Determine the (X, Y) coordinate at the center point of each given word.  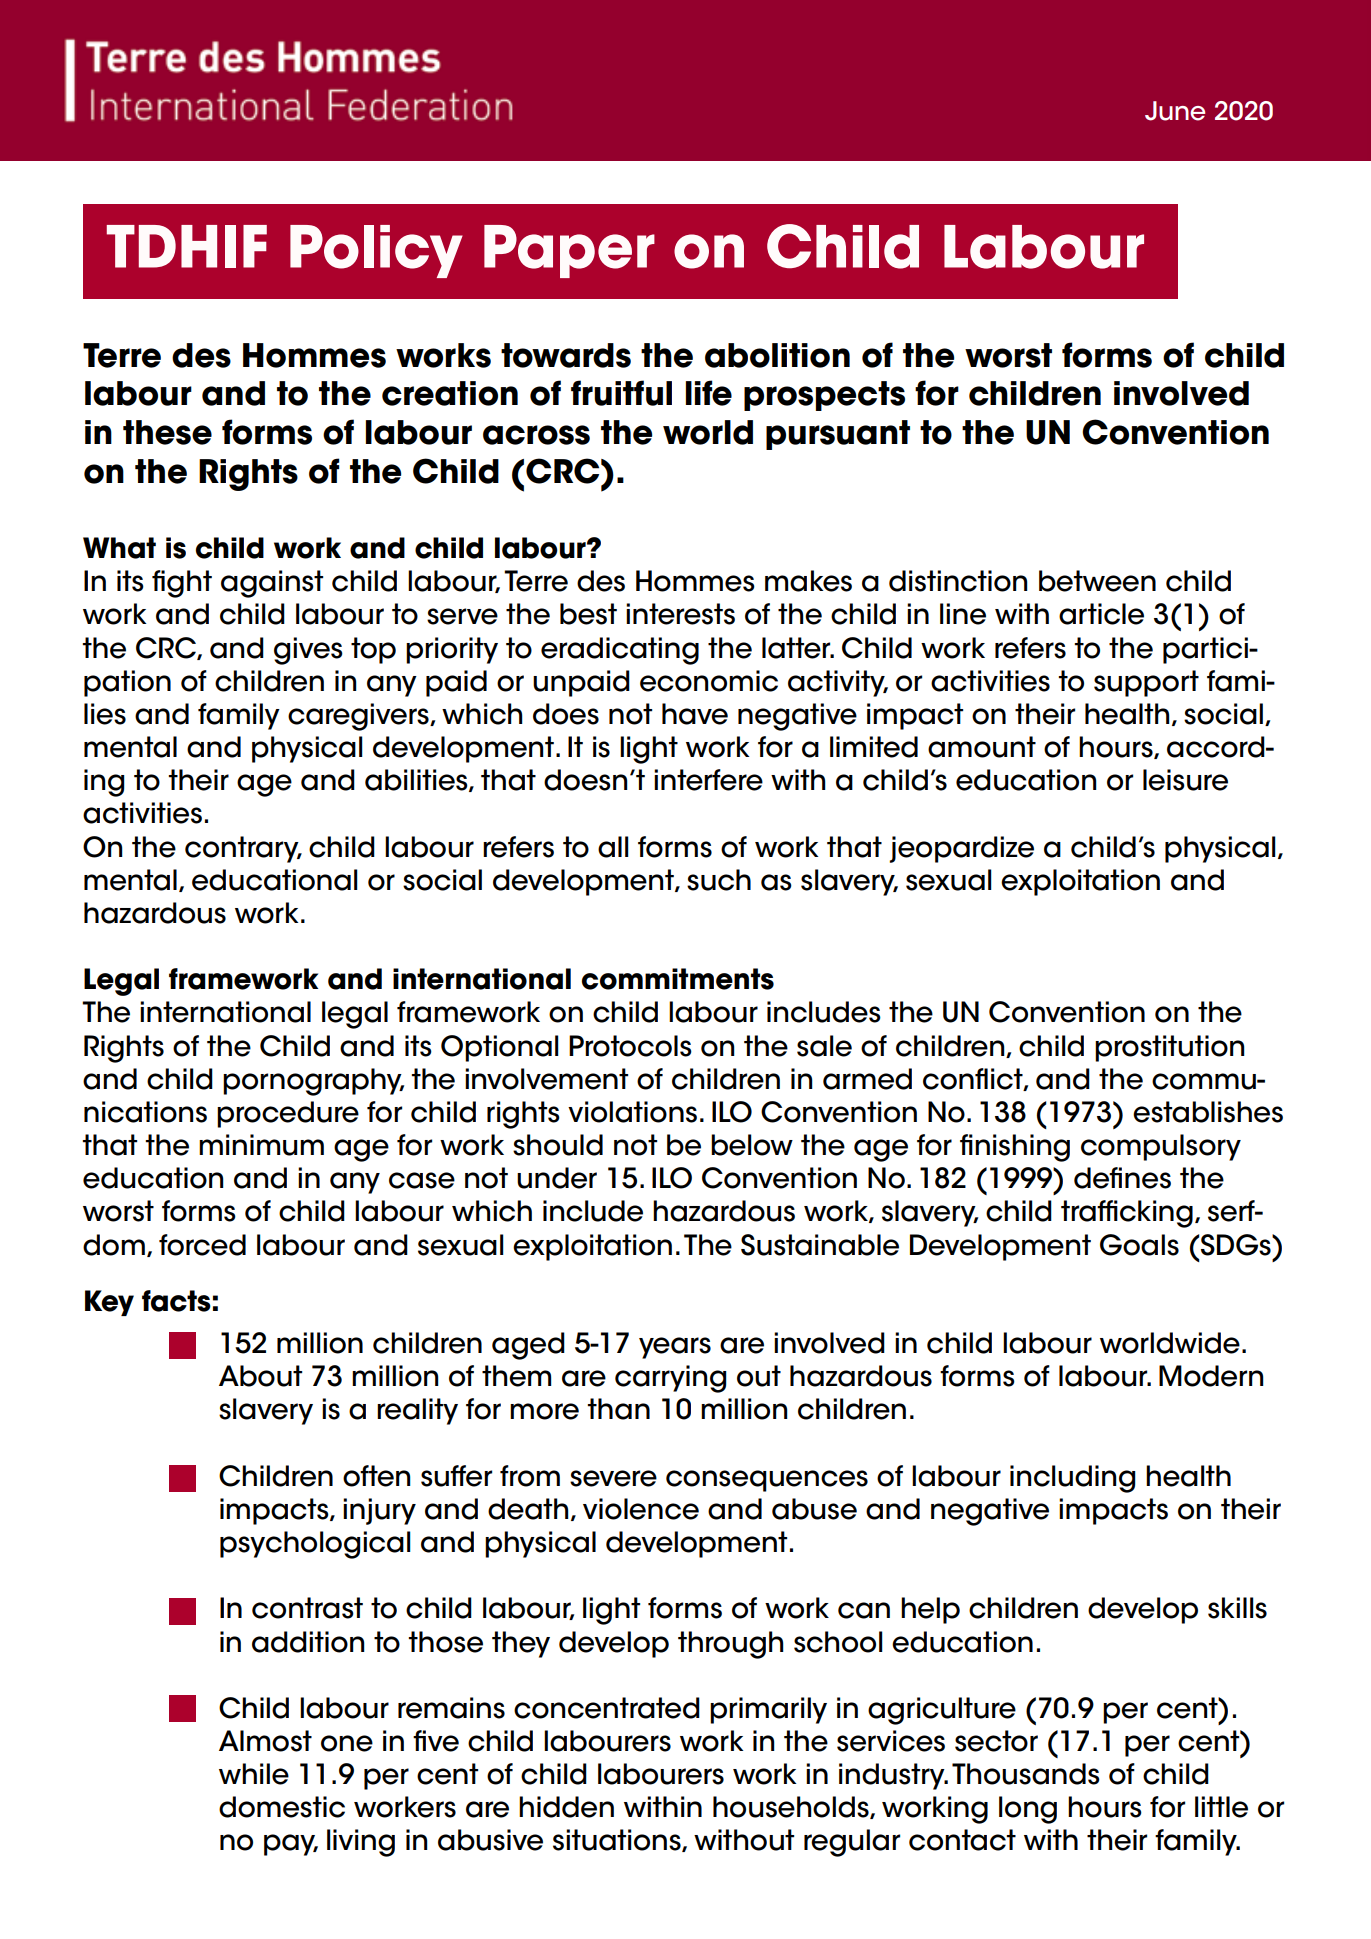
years (675, 1348)
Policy (376, 251)
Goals (1139, 1245)
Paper (569, 251)
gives (308, 651)
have (695, 714)
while (254, 1774)
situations (618, 1840)
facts (176, 1301)
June (1175, 111)
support (1146, 683)
